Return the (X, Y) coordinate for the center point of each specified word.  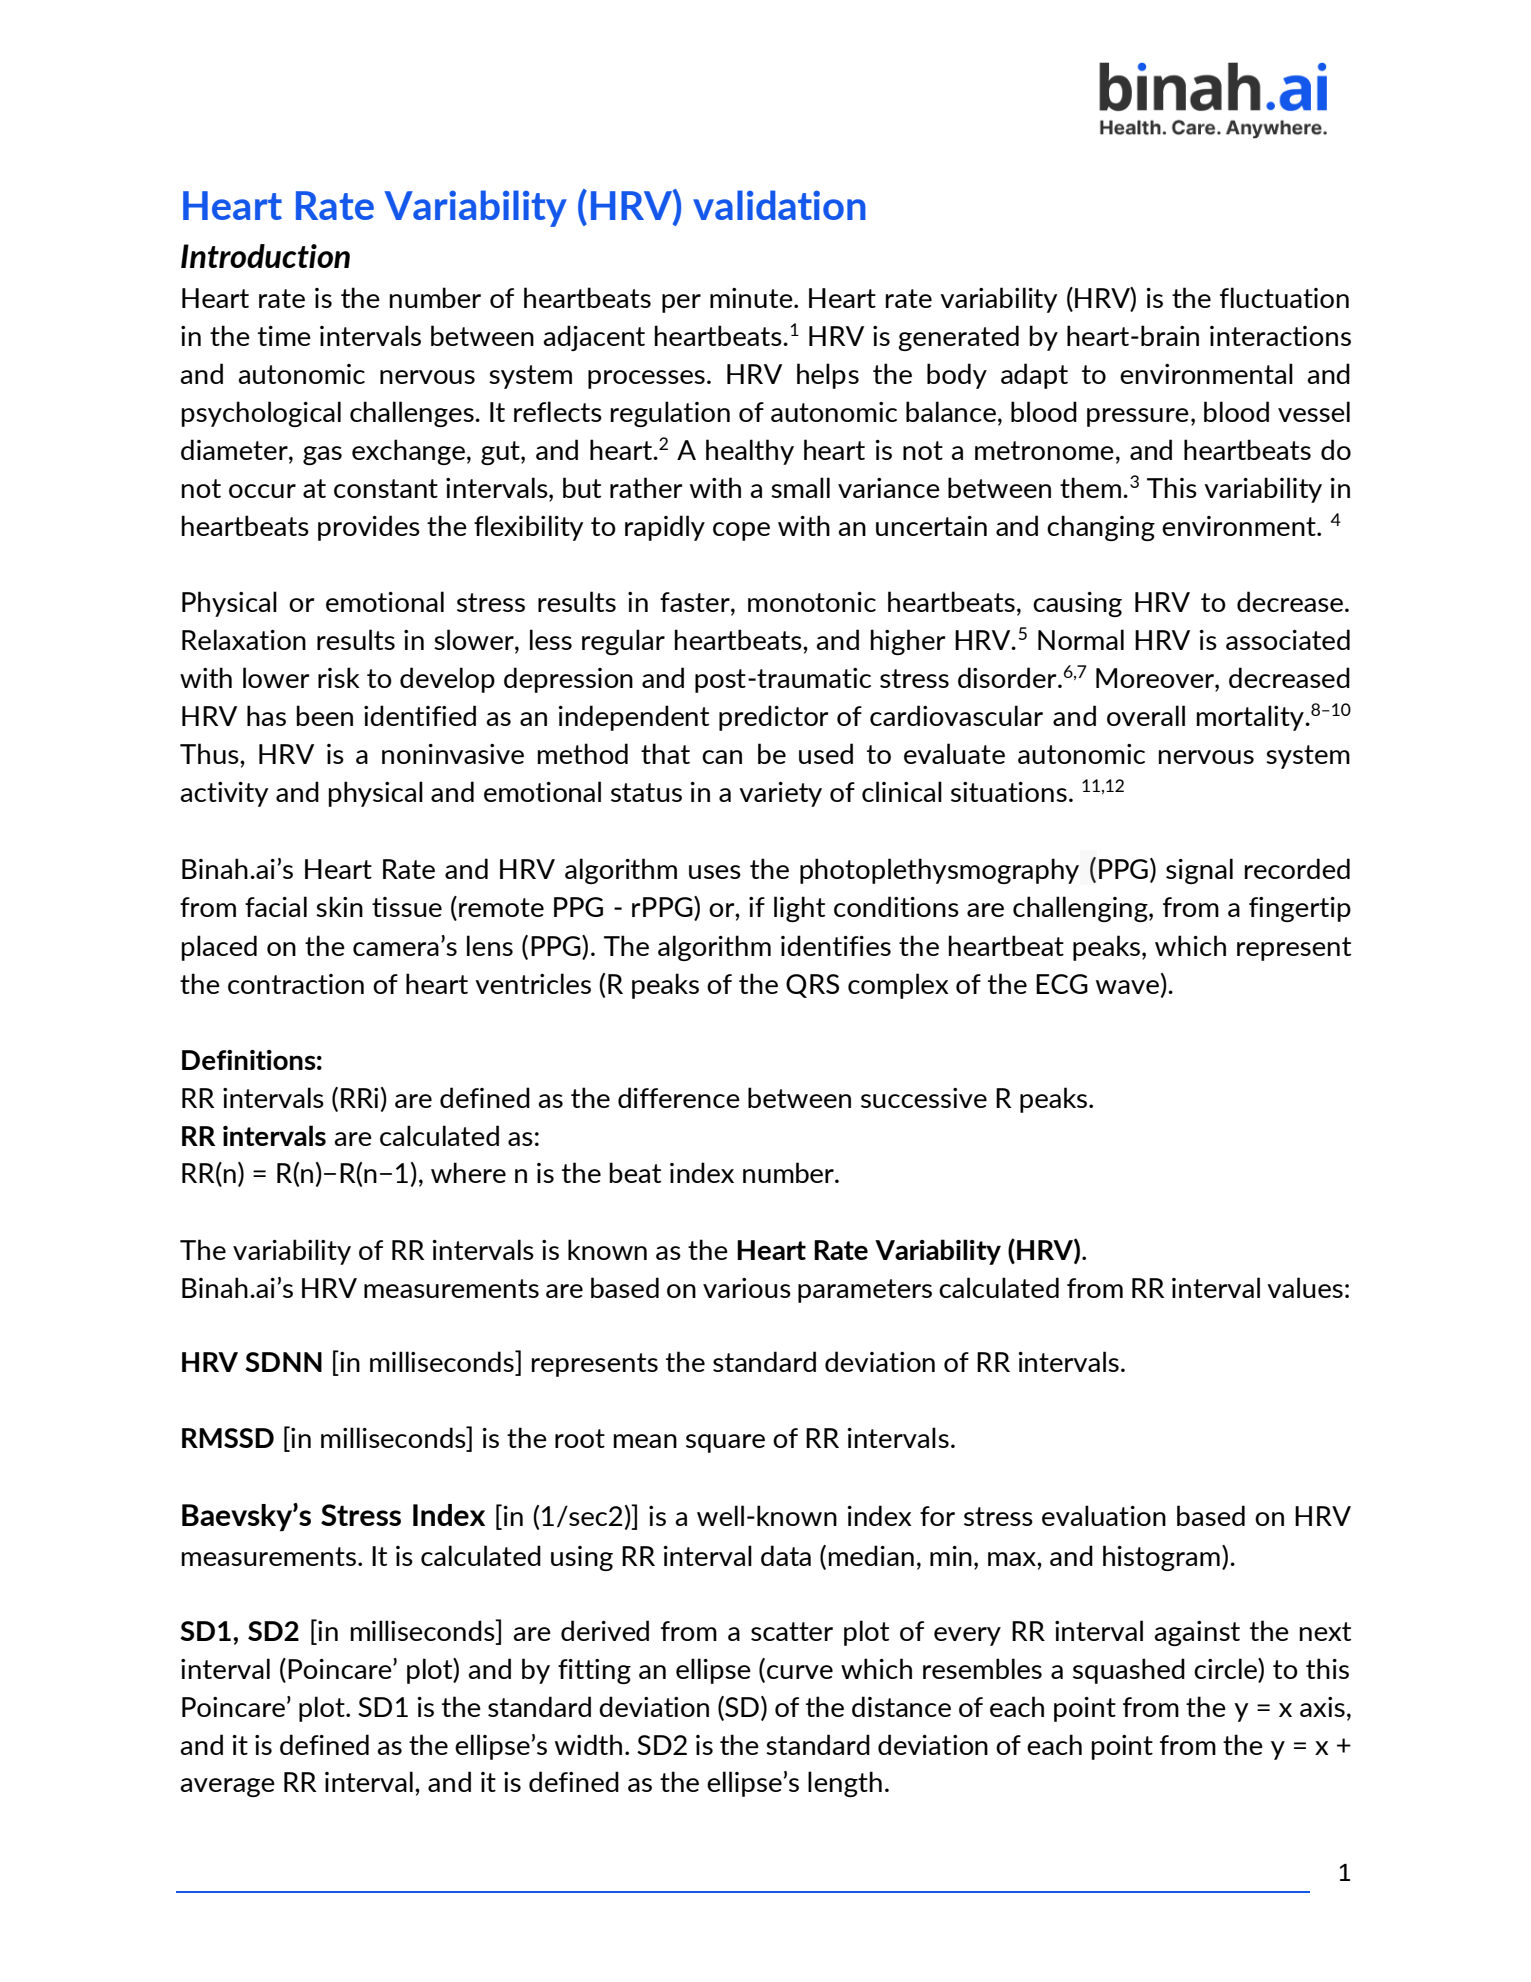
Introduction (265, 256)
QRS (812, 986)
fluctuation (1284, 297)
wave (1129, 988)
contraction (296, 984)
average (227, 1787)
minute (752, 298)
